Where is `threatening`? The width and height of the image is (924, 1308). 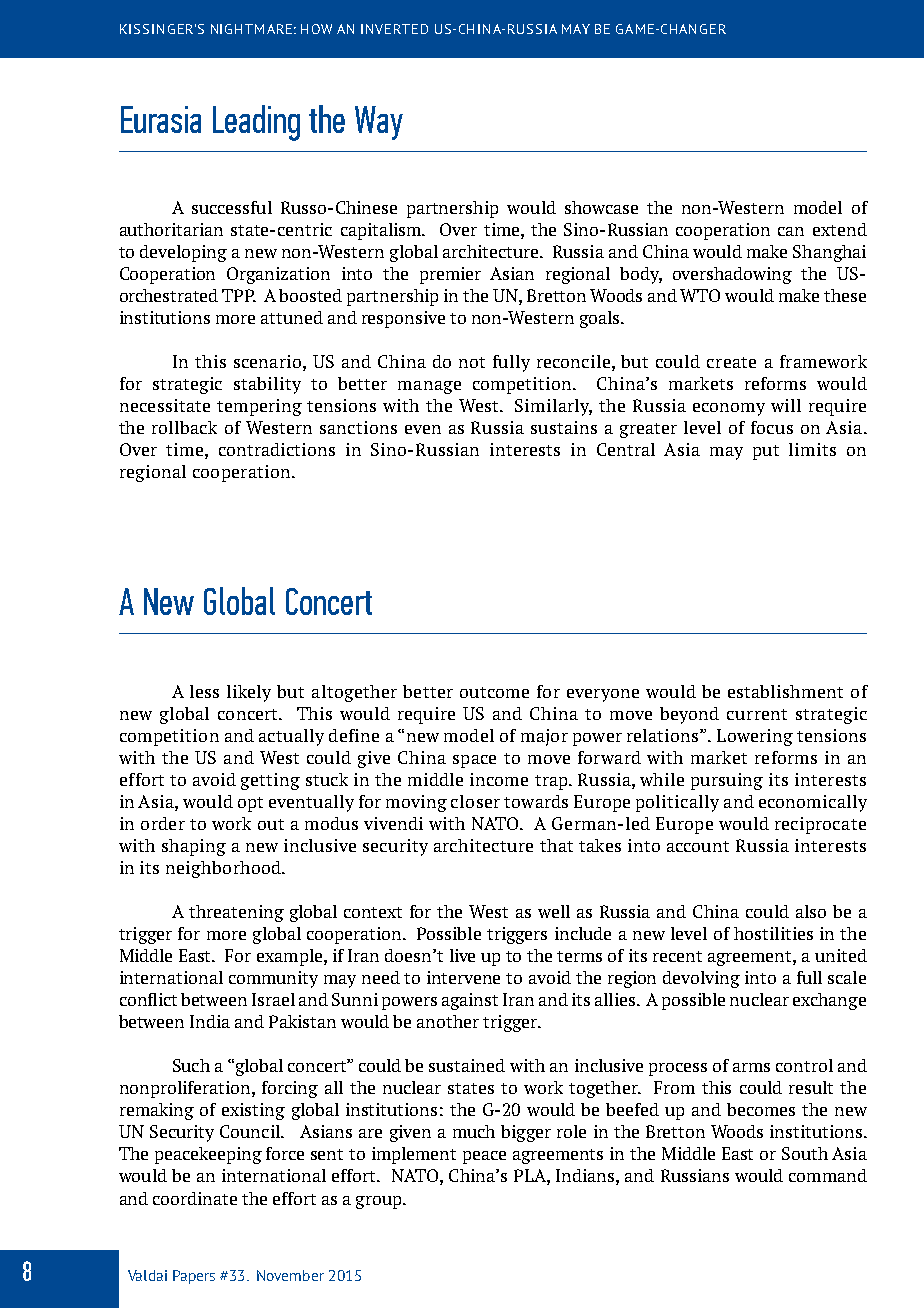 threatening is located at coordinates (236, 913).
